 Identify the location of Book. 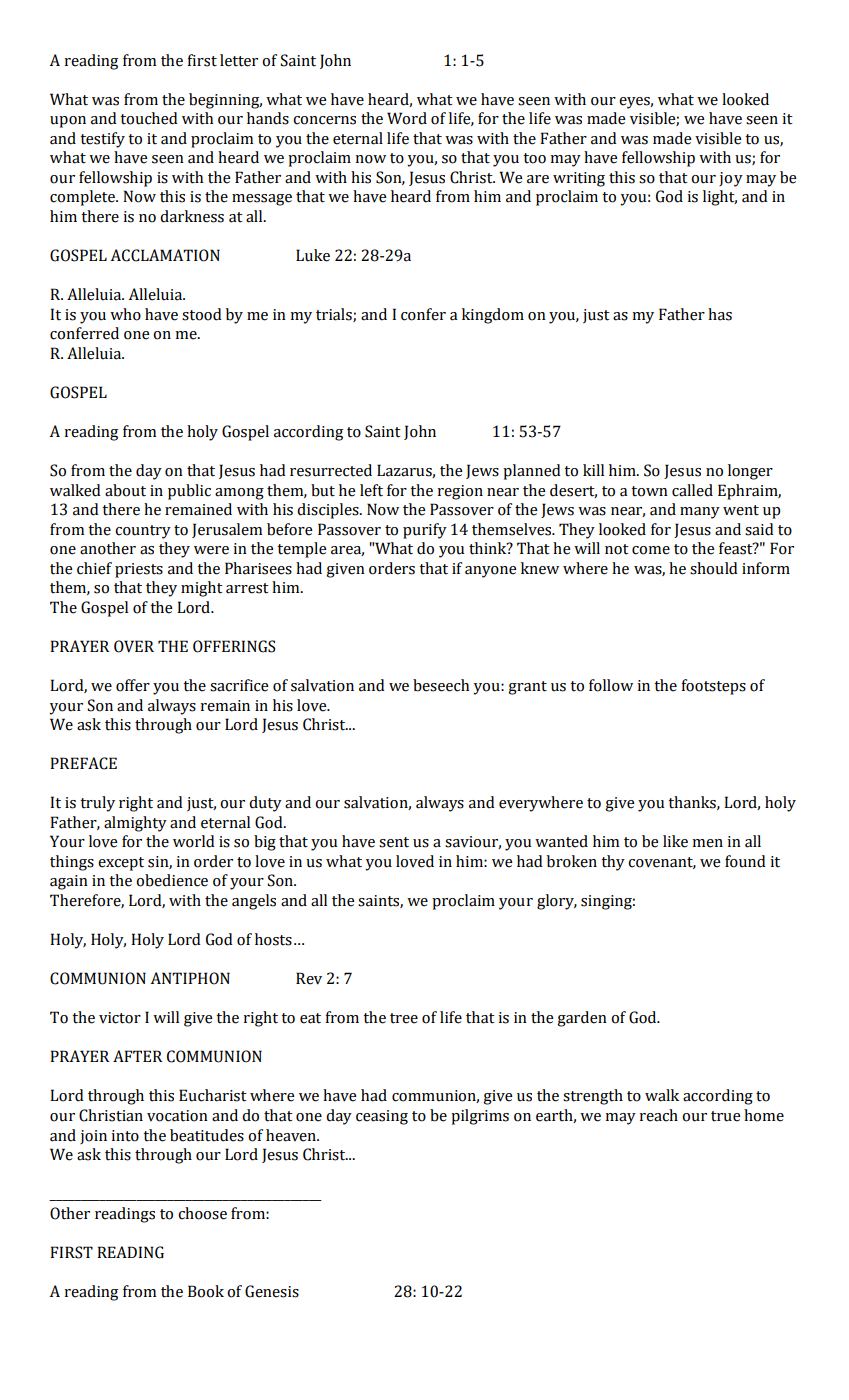
(206, 1291).
